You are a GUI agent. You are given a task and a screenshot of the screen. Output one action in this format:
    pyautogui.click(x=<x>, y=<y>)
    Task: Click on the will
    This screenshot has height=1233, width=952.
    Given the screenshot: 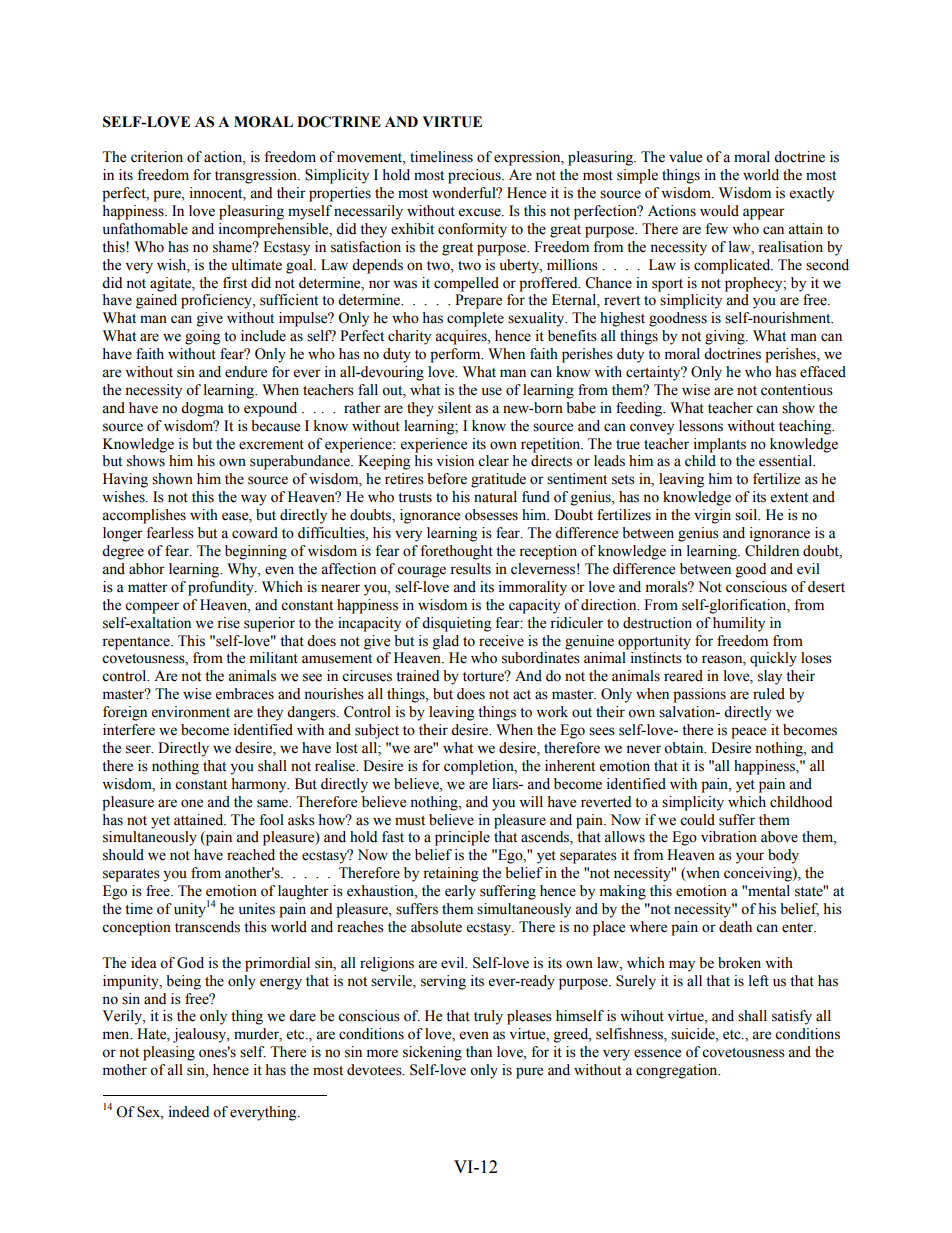 What is the action you would take?
    pyautogui.click(x=531, y=801)
